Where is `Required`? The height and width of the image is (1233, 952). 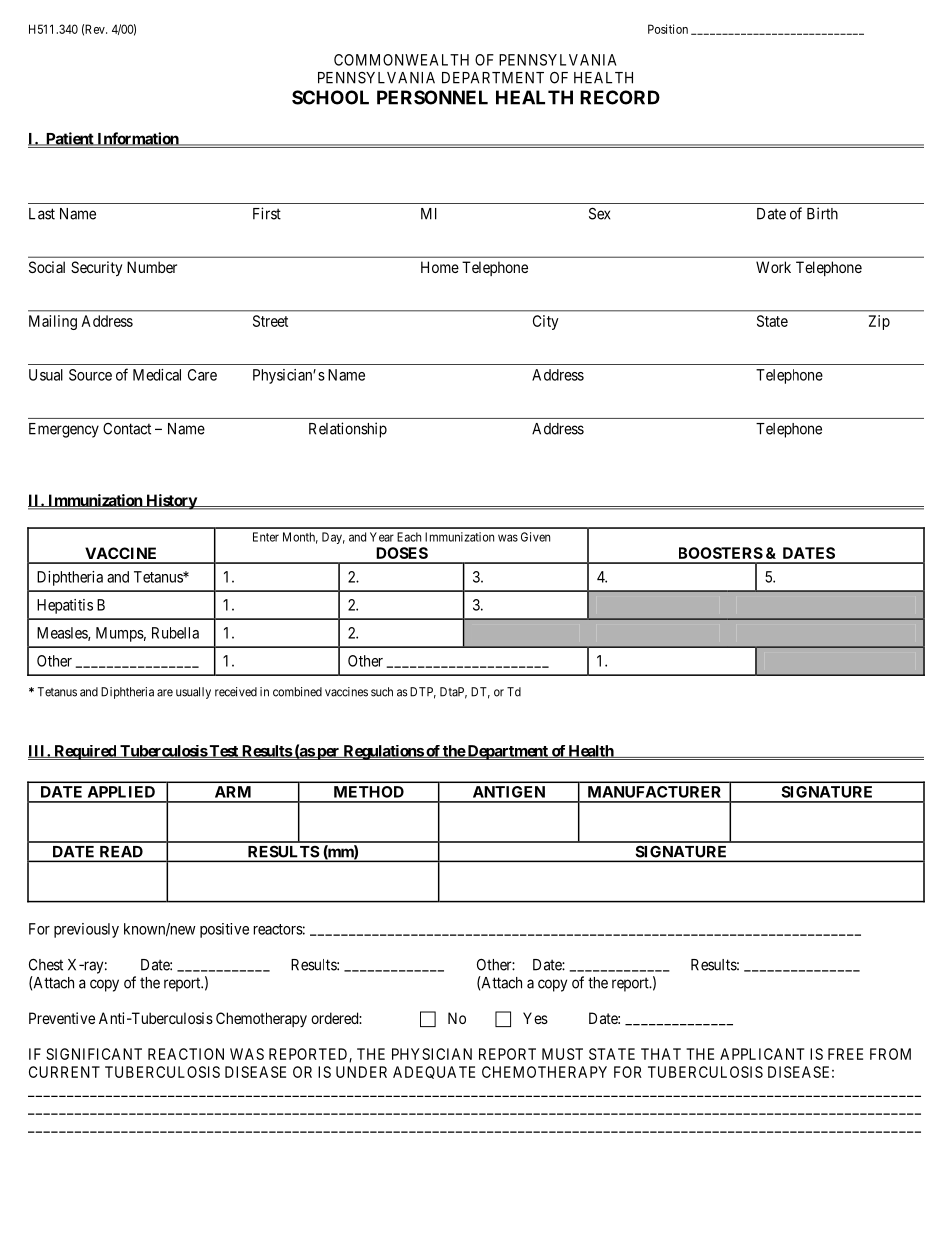
Required is located at coordinates (85, 752).
